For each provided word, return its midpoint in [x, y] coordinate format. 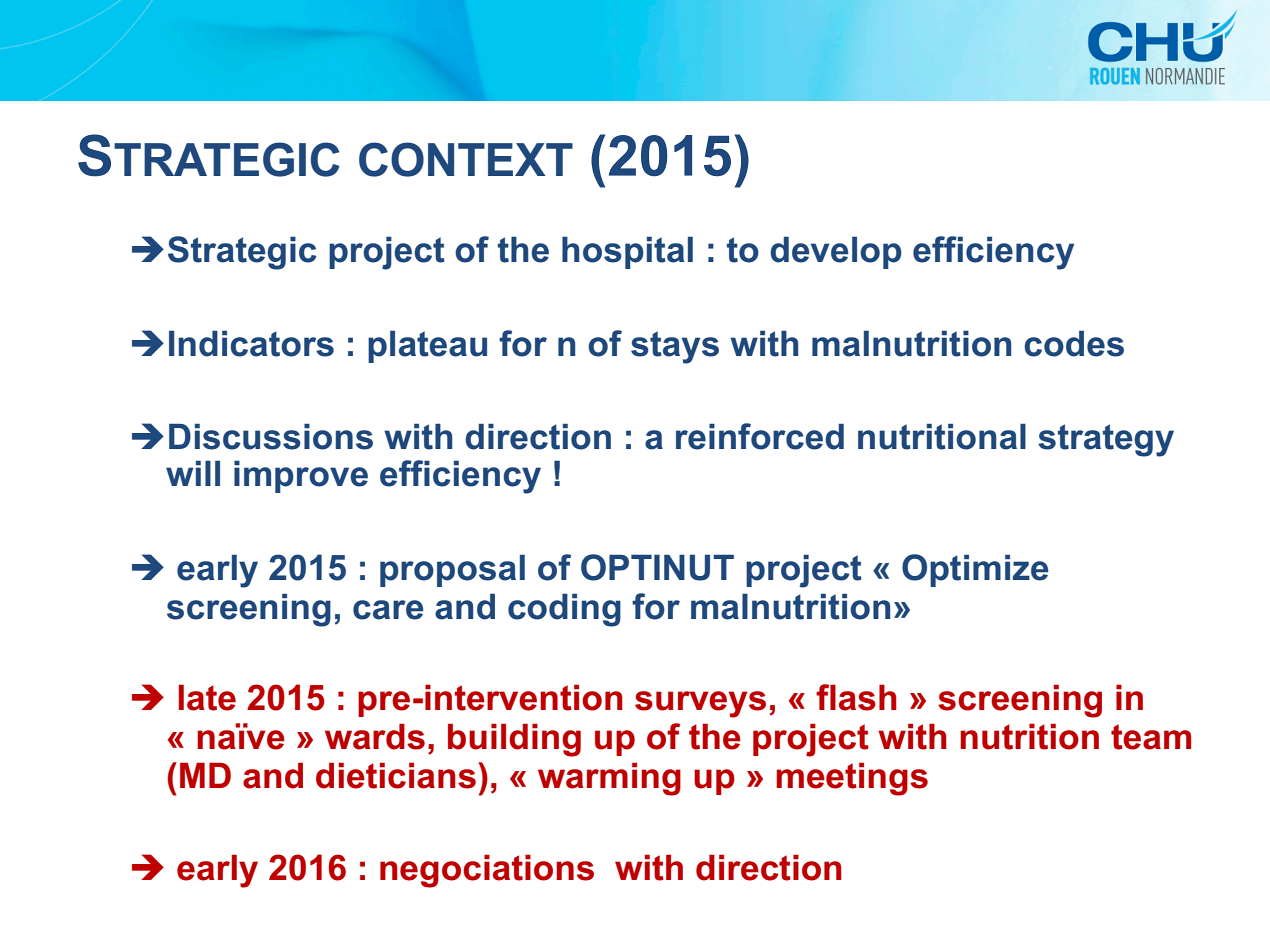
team [1151, 737]
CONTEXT [466, 159]
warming [609, 779]
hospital [627, 253]
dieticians [396, 775]
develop [836, 253]
